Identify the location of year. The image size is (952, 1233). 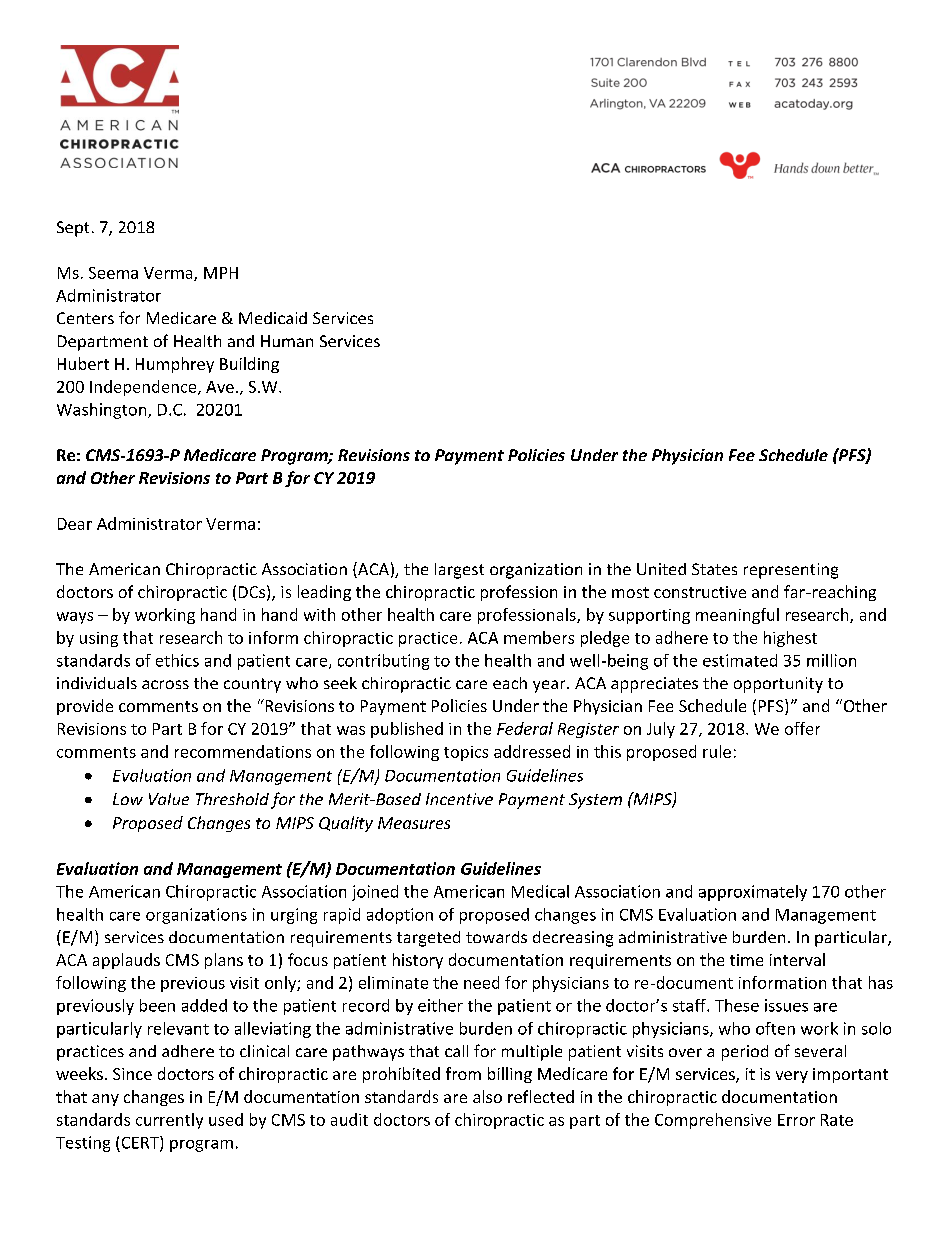
(550, 686).
